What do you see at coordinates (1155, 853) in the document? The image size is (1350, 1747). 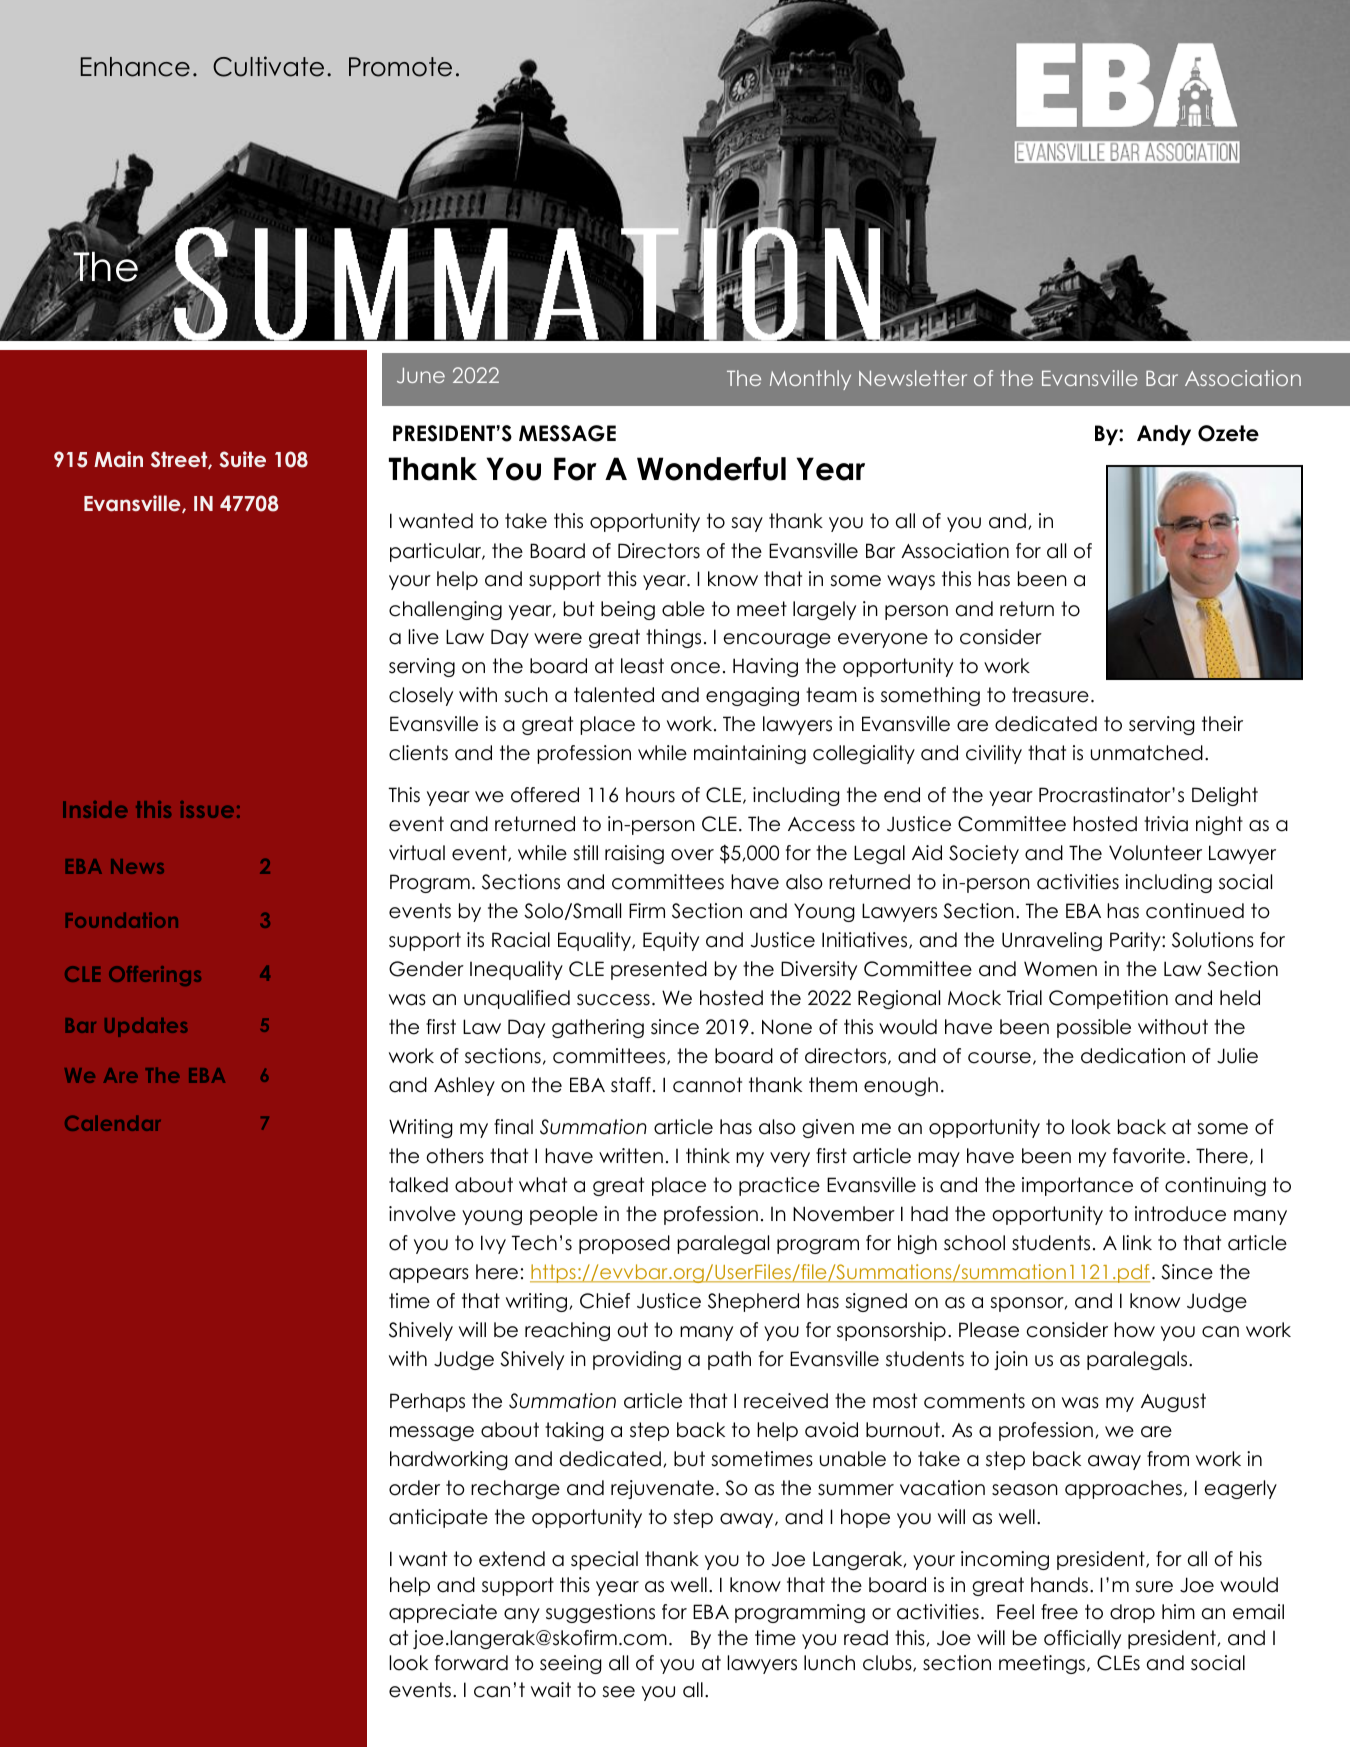 I see `Volunteer` at bounding box center [1155, 853].
